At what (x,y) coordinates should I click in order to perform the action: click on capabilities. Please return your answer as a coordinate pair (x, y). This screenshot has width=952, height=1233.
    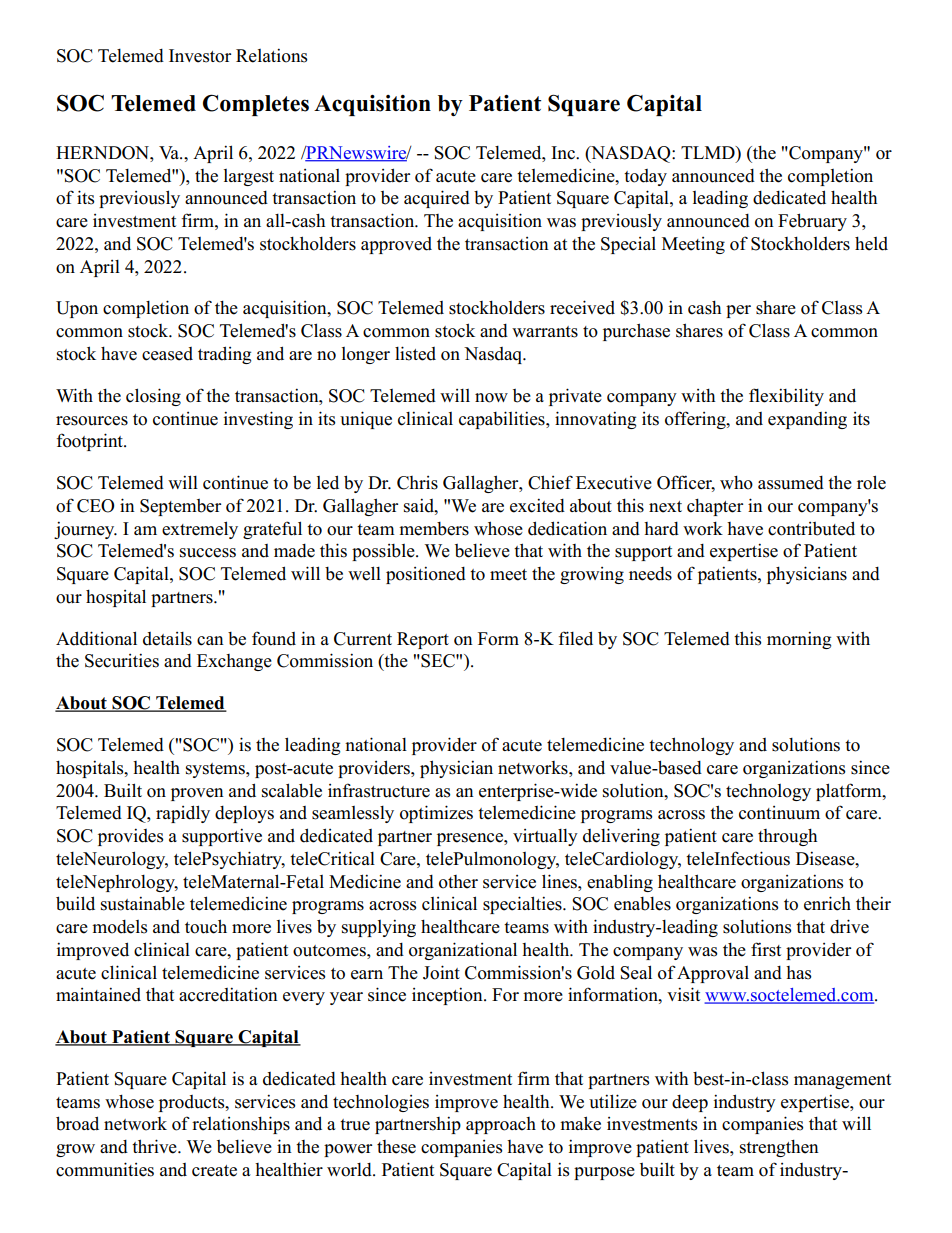
    Looking at the image, I should click on (503, 420).
